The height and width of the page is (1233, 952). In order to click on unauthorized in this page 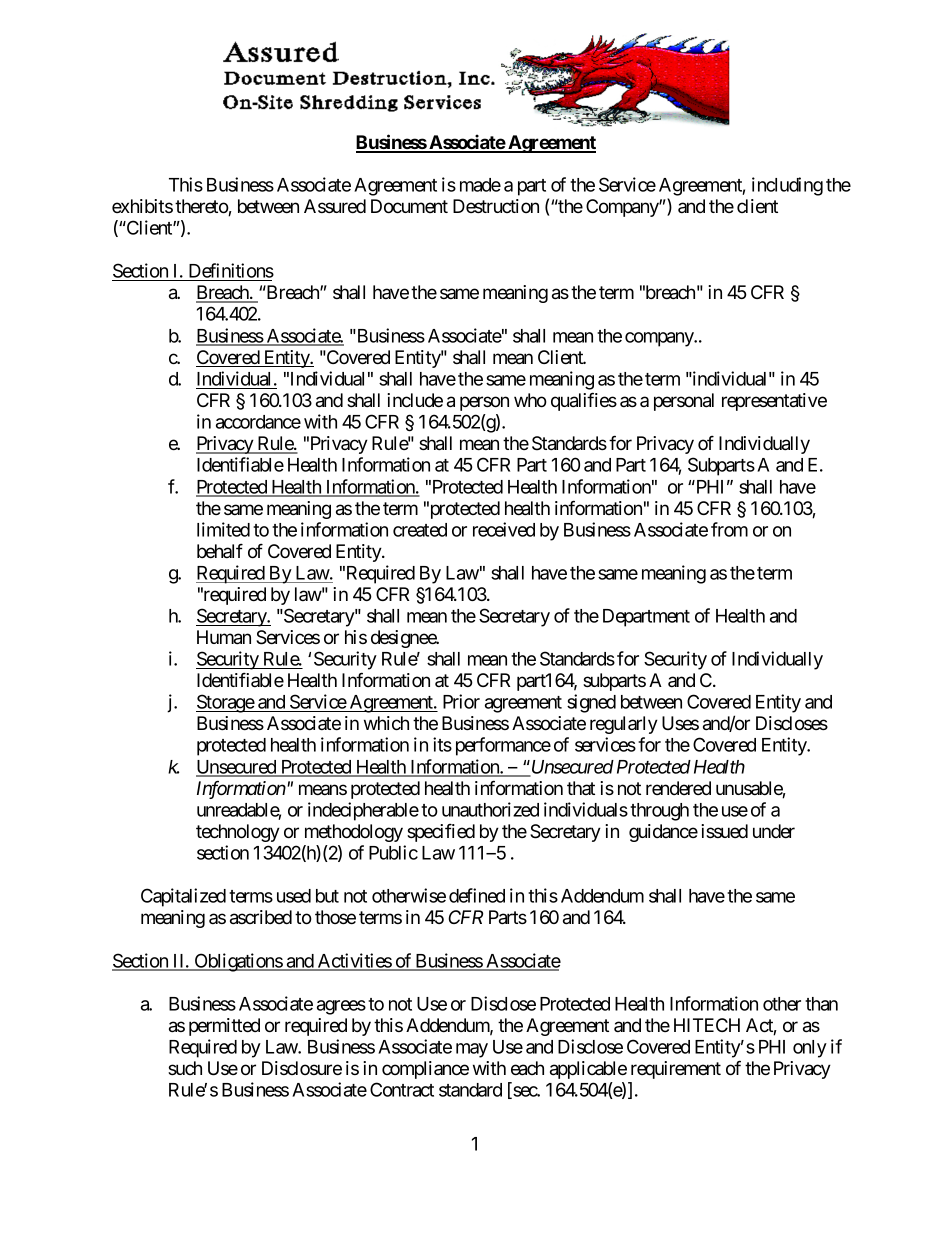, I will do `click(490, 809)`.
